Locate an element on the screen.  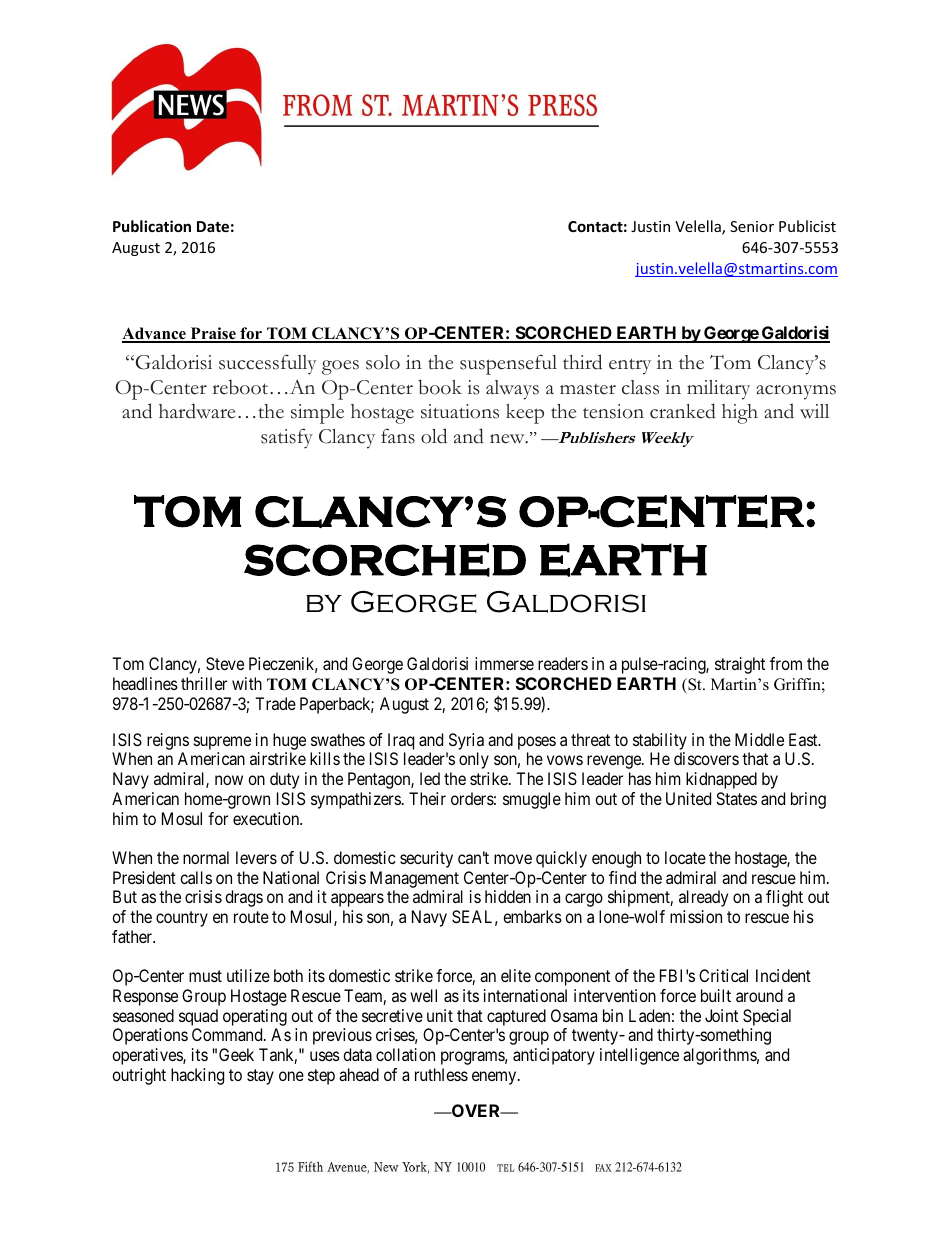
Senior is located at coordinates (752, 226).
